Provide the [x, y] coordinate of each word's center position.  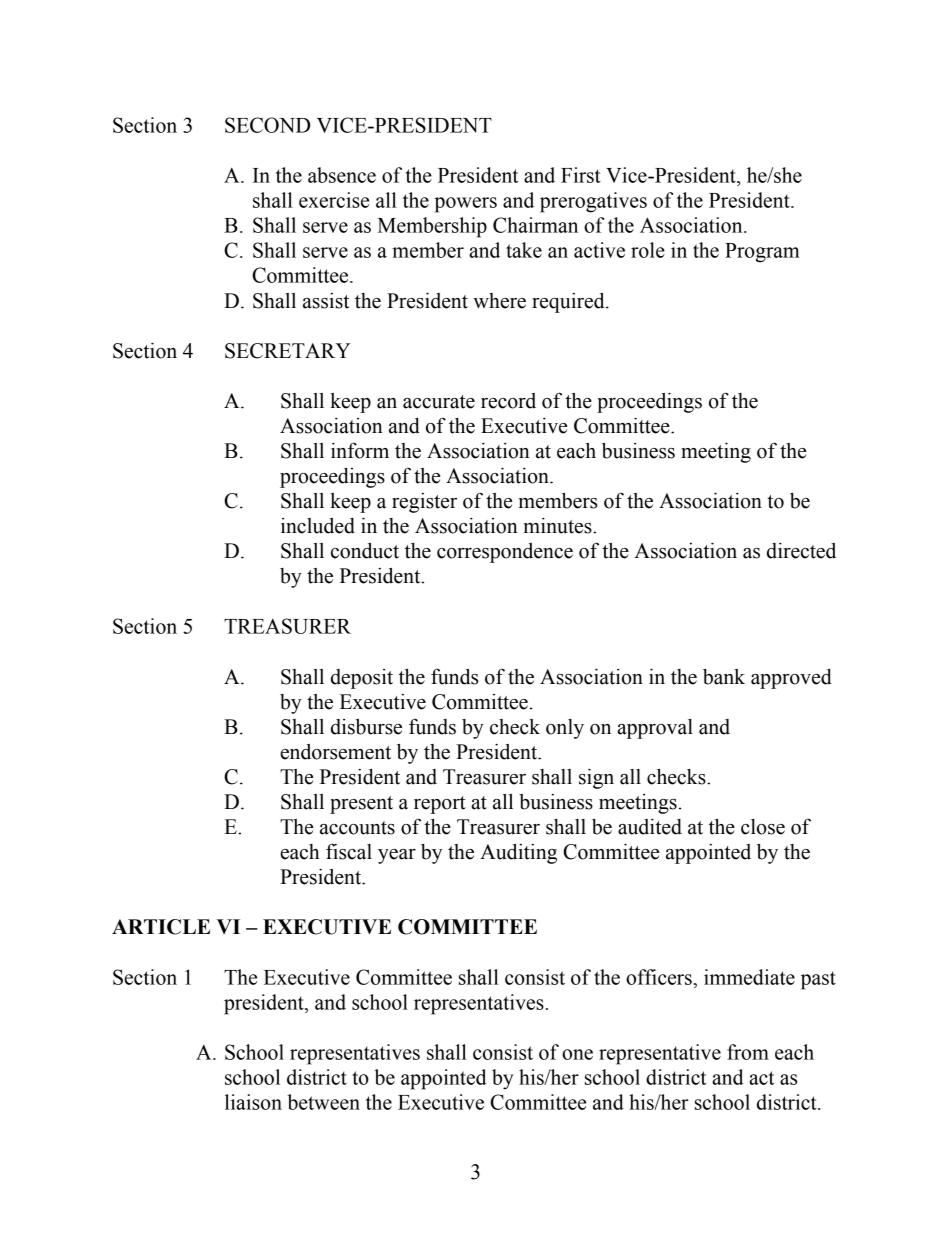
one [577, 1054]
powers [465, 205]
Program [762, 253]
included [318, 526]
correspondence [505, 553]
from [748, 1052]
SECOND [267, 125]
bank [724, 677]
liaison [253, 1102]
